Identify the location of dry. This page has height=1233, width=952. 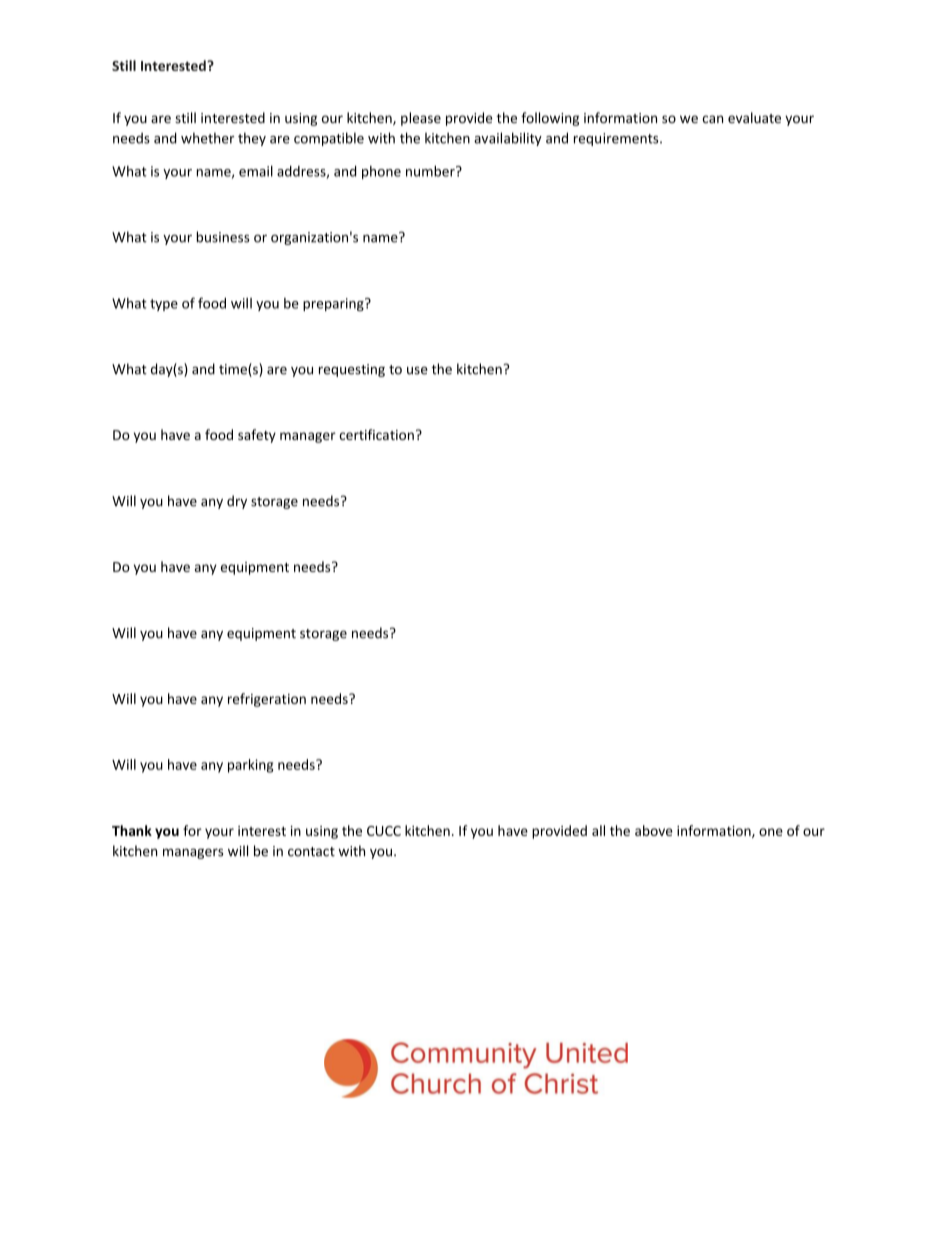
(237, 502).
